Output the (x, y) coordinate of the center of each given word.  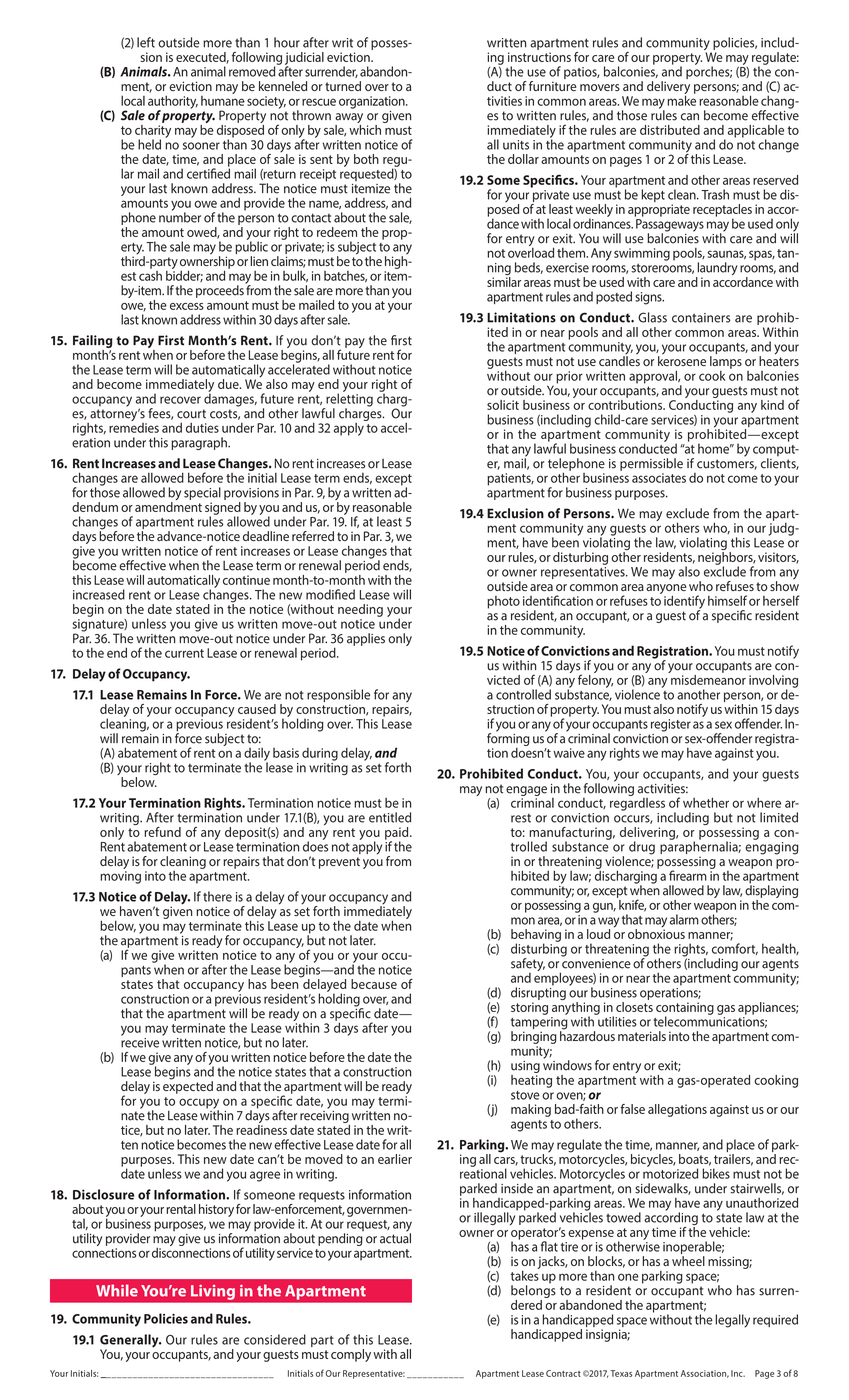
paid (398, 834)
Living (213, 1292)
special (202, 493)
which (365, 128)
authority (173, 103)
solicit (503, 405)
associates (659, 478)
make (681, 99)
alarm (684, 919)
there (217, 896)
